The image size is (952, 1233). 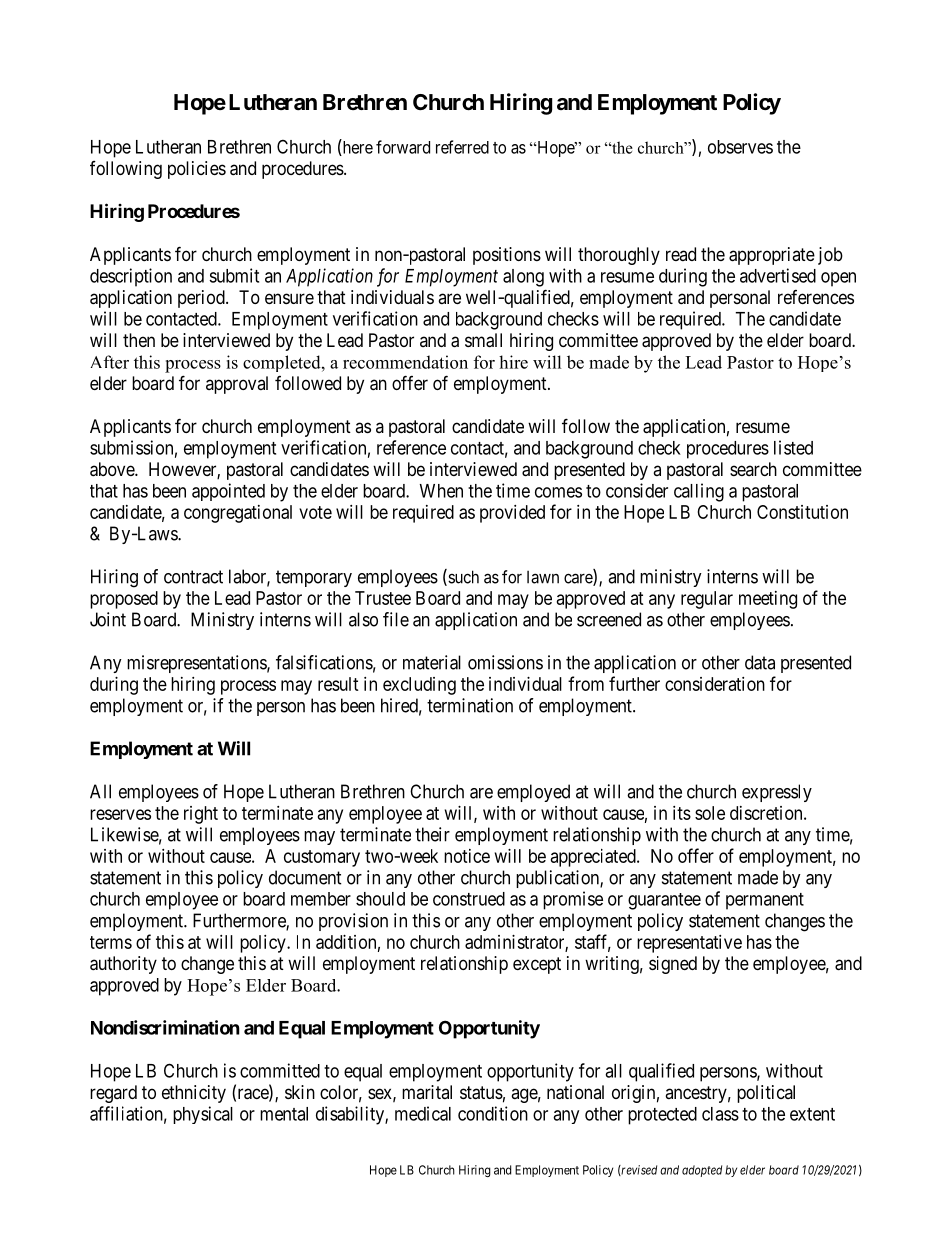 What do you see at coordinates (432, 834) in the document?
I see `their` at bounding box center [432, 834].
